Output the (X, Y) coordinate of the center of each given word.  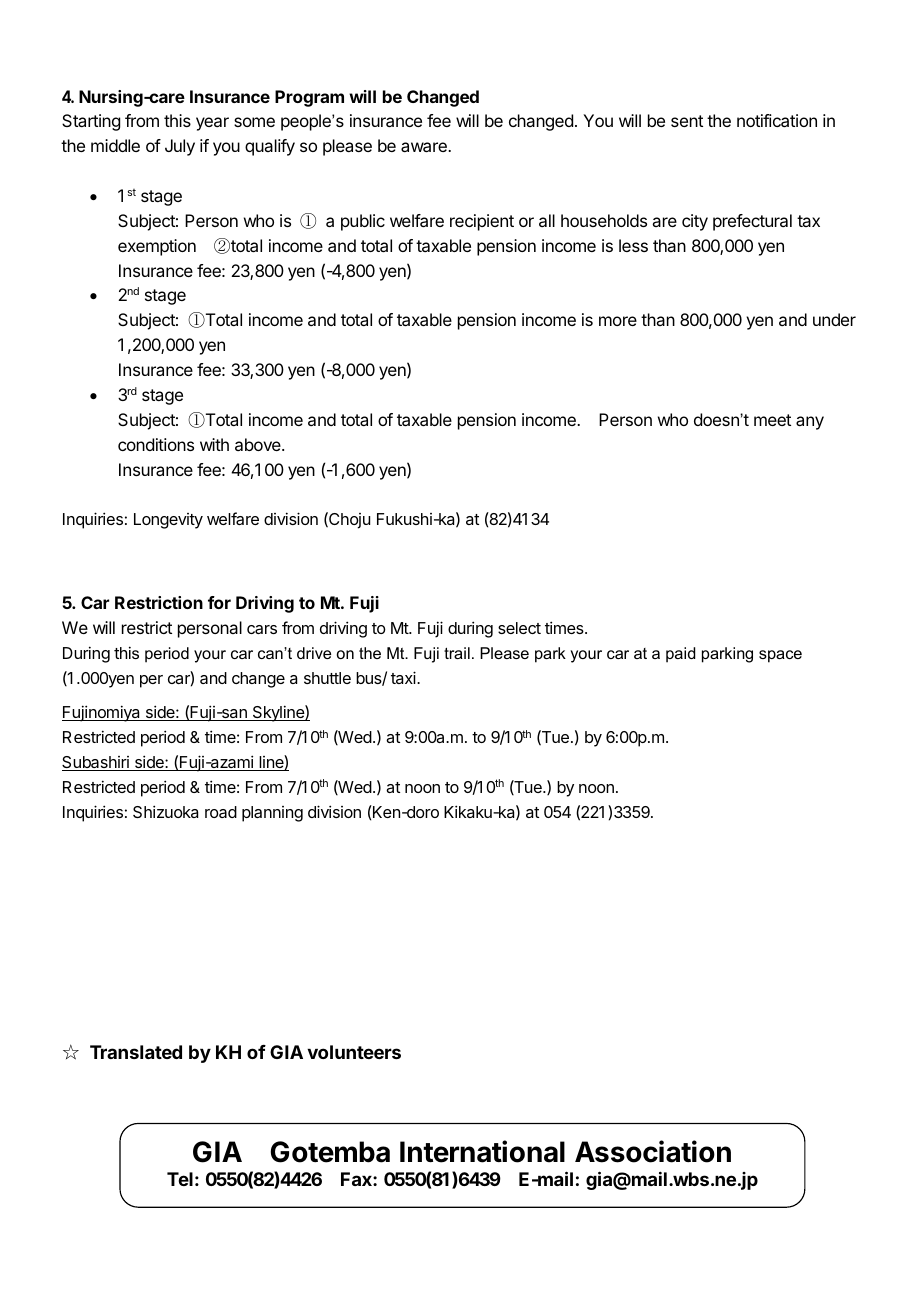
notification (777, 120)
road (221, 812)
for (219, 602)
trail (457, 653)
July (180, 147)
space (780, 656)
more (618, 321)
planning (272, 814)
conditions (156, 444)
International (482, 1151)
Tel (180, 1179)
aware (425, 147)
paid (680, 655)
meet (772, 420)
